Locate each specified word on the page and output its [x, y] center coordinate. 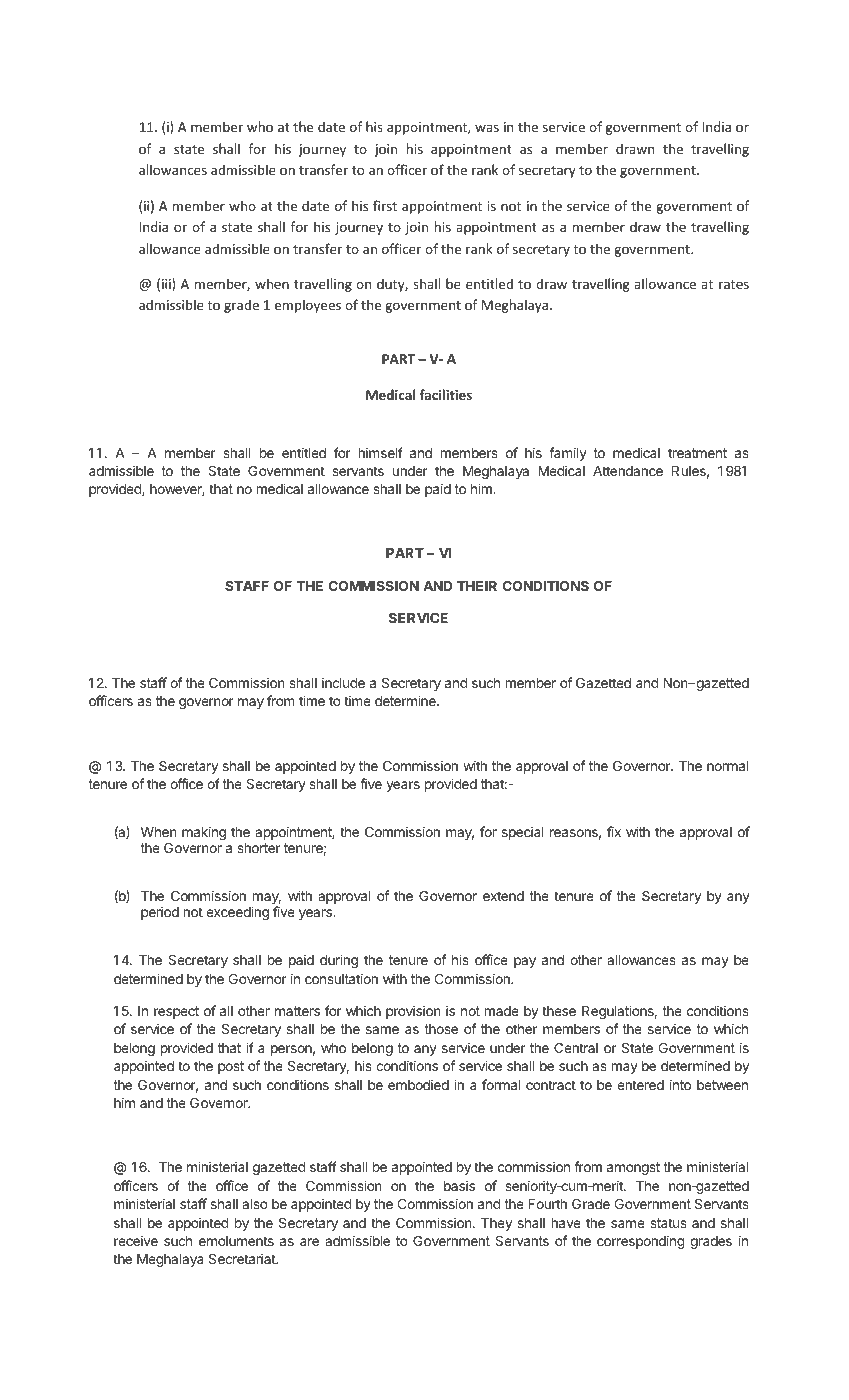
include [343, 682]
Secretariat [243, 1258]
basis [459, 1185]
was [487, 128]
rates [734, 284]
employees [308, 306]
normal [728, 766]
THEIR [477, 586]
